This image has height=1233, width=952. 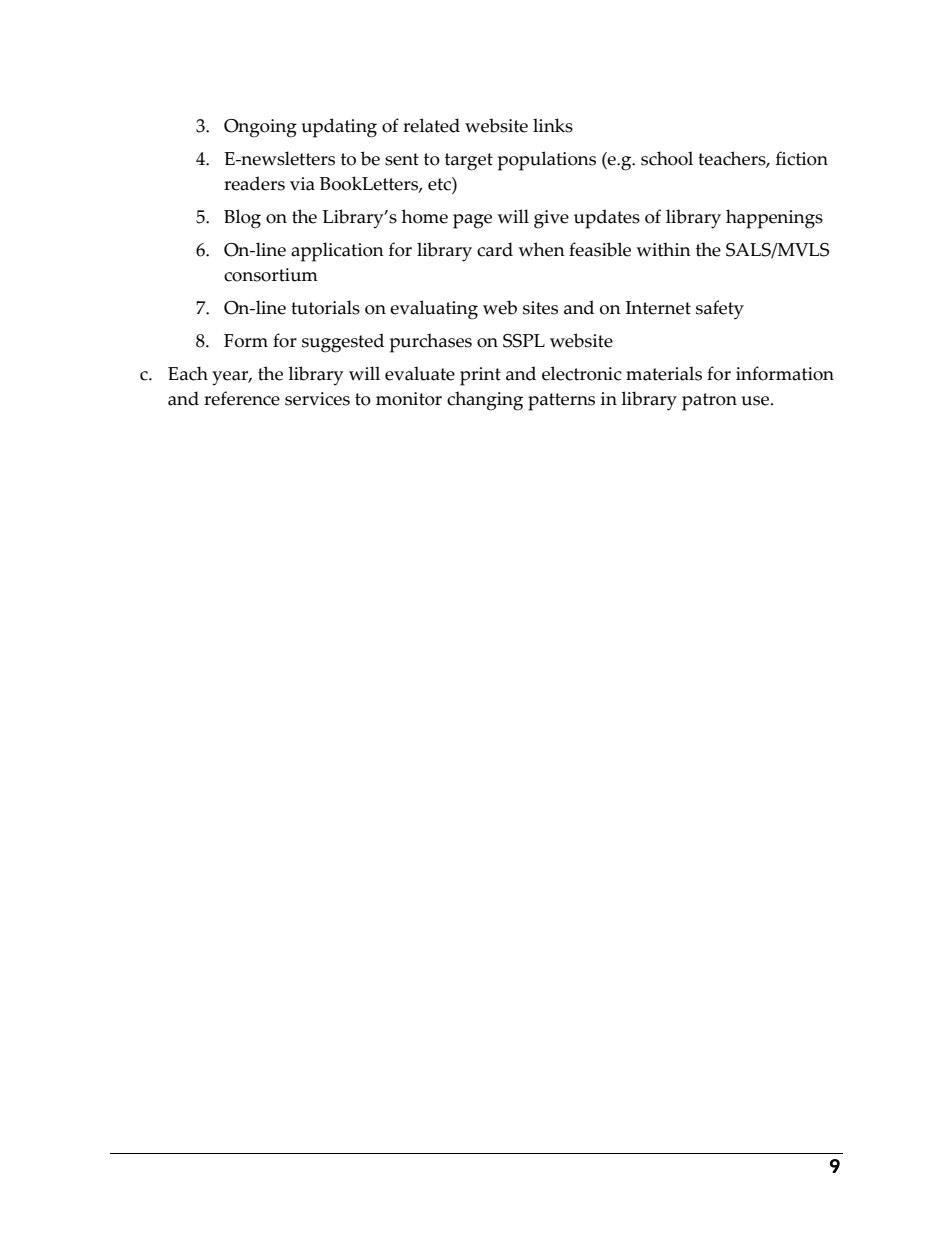 What do you see at coordinates (271, 275) in the image?
I see `consortium` at bounding box center [271, 275].
